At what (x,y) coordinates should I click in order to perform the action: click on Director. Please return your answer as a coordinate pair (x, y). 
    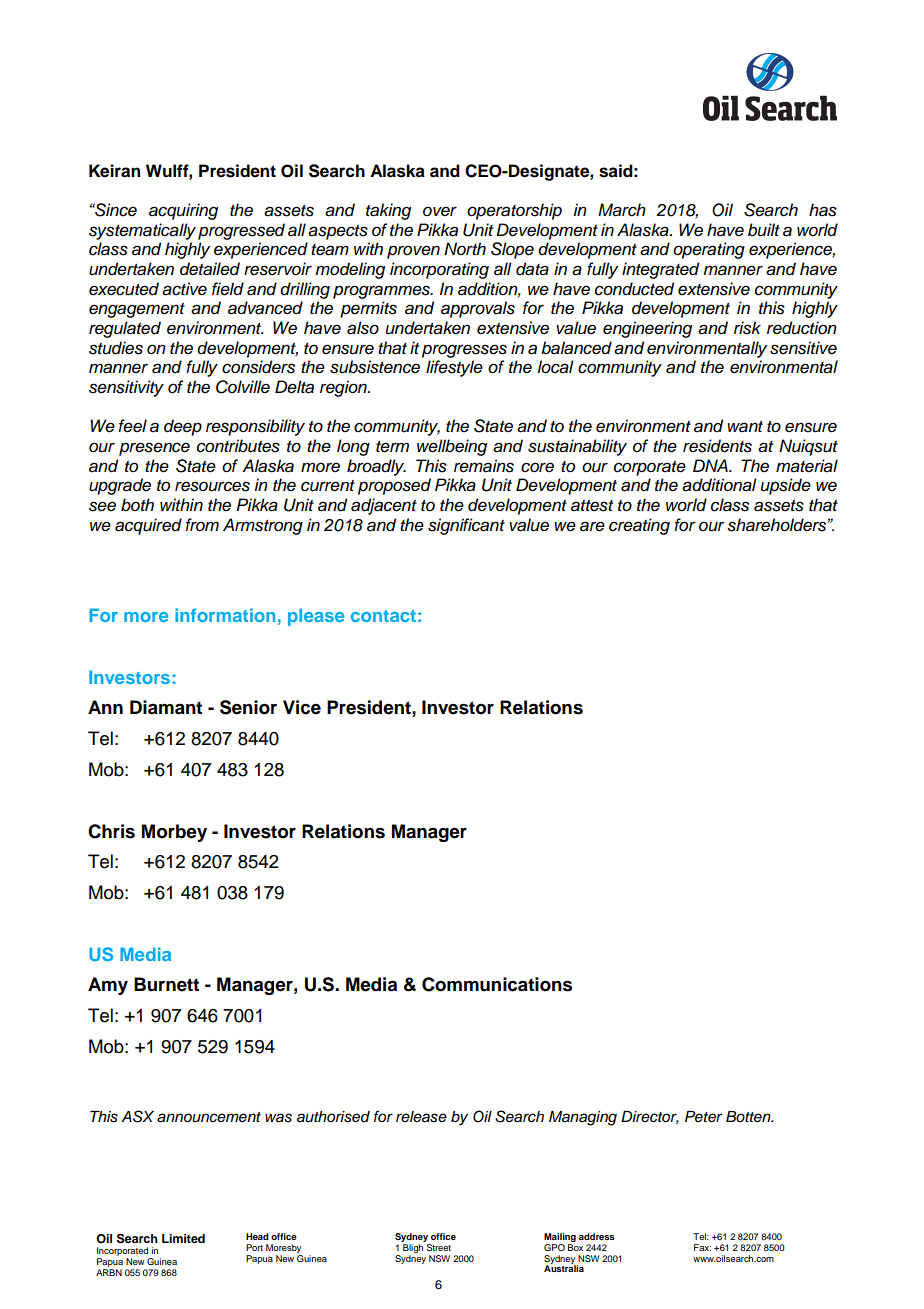
    Looking at the image, I should click on (650, 1117).
